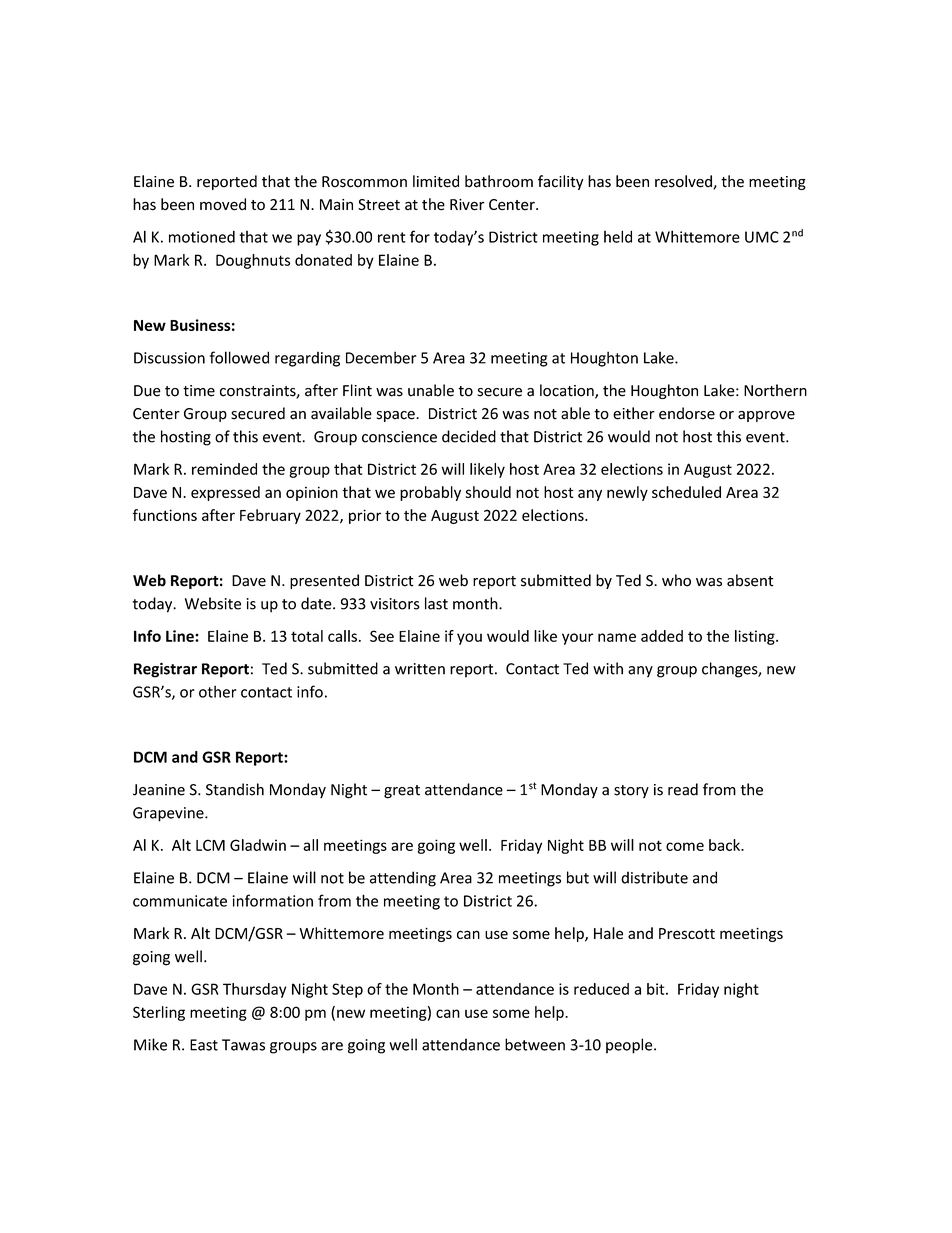 The image size is (952, 1233). I want to click on bit, so click(657, 989).
